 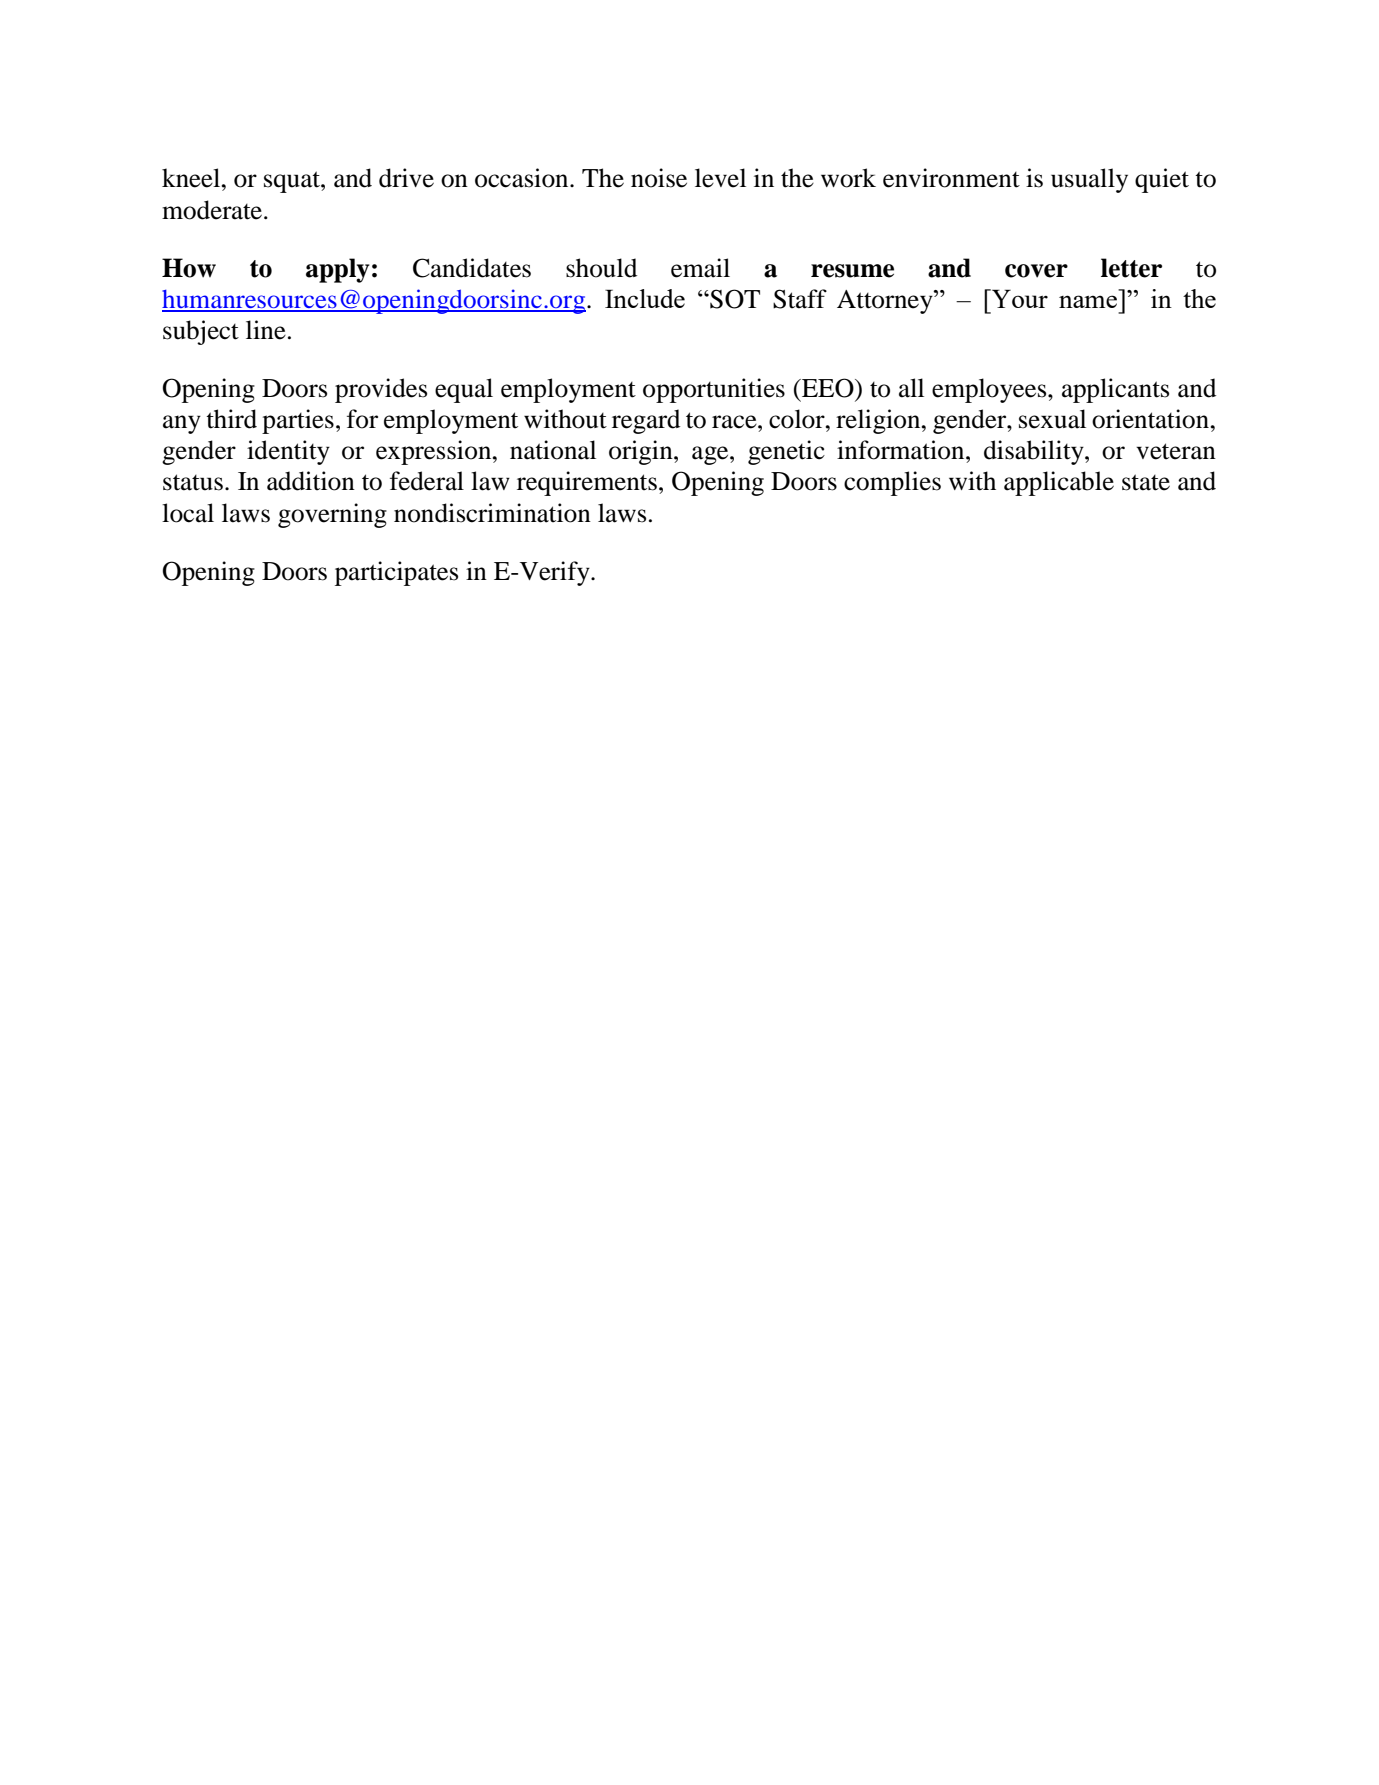 I want to click on noise, so click(x=659, y=178).
